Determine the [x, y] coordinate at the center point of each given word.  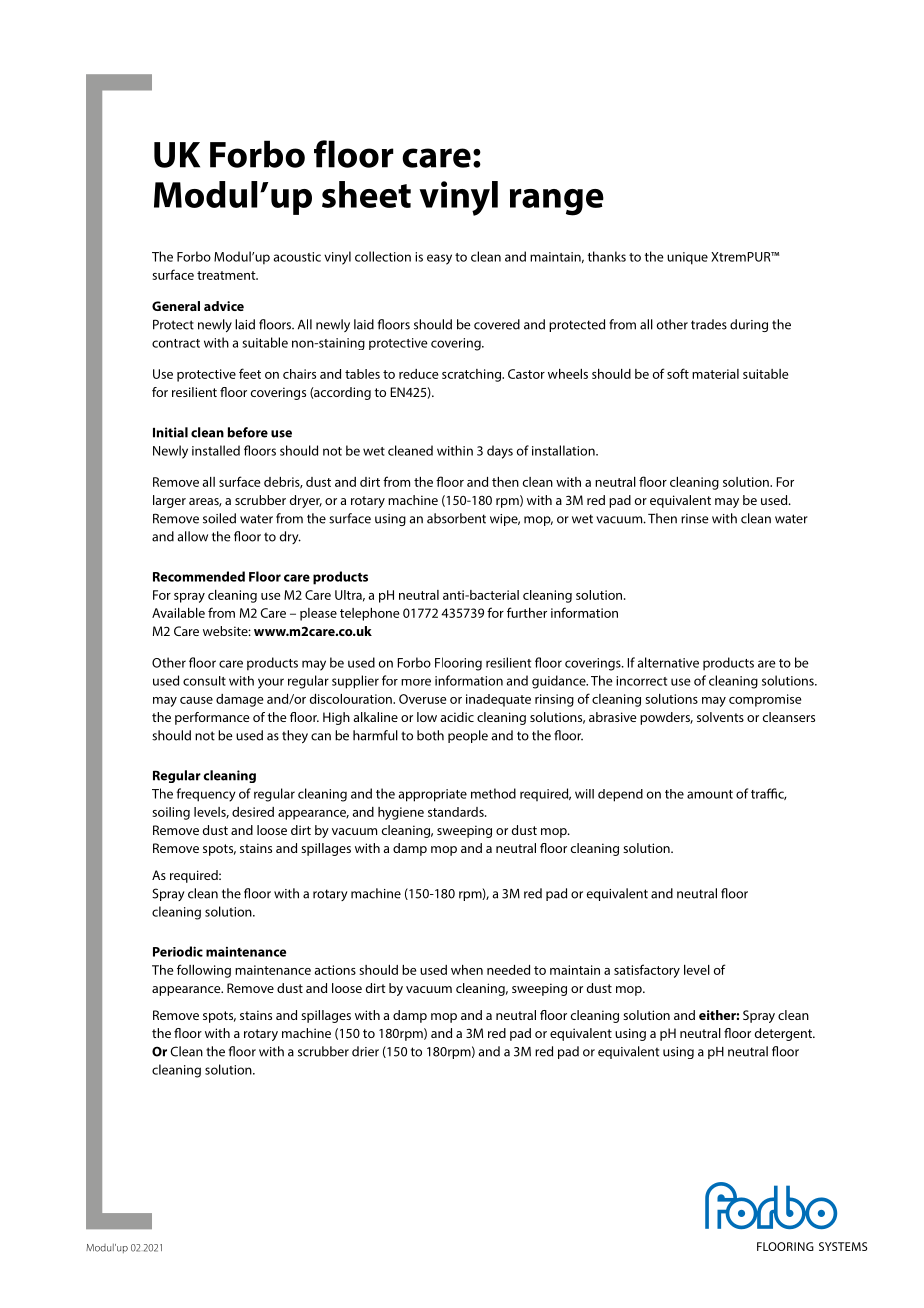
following [204, 971]
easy [439, 259]
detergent [784, 1034]
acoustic [297, 257]
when [467, 970]
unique [687, 258]
